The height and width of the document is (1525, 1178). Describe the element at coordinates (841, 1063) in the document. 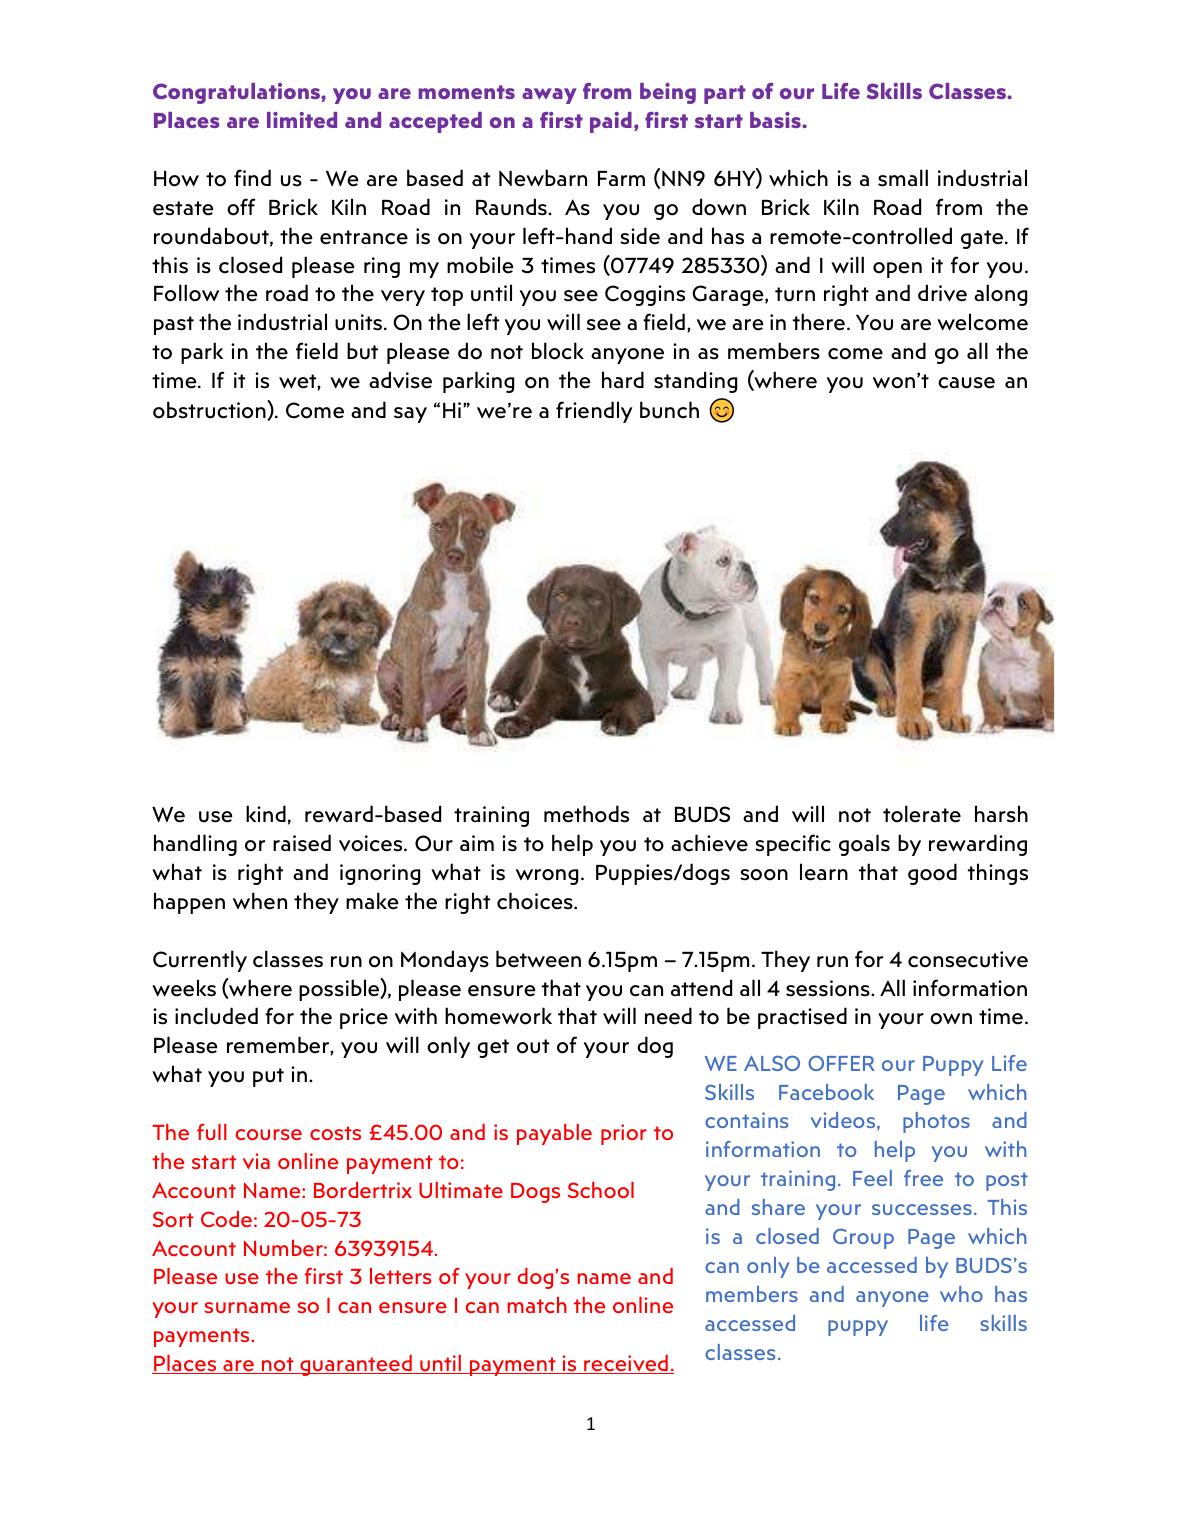

I see `OFFER` at that location.
